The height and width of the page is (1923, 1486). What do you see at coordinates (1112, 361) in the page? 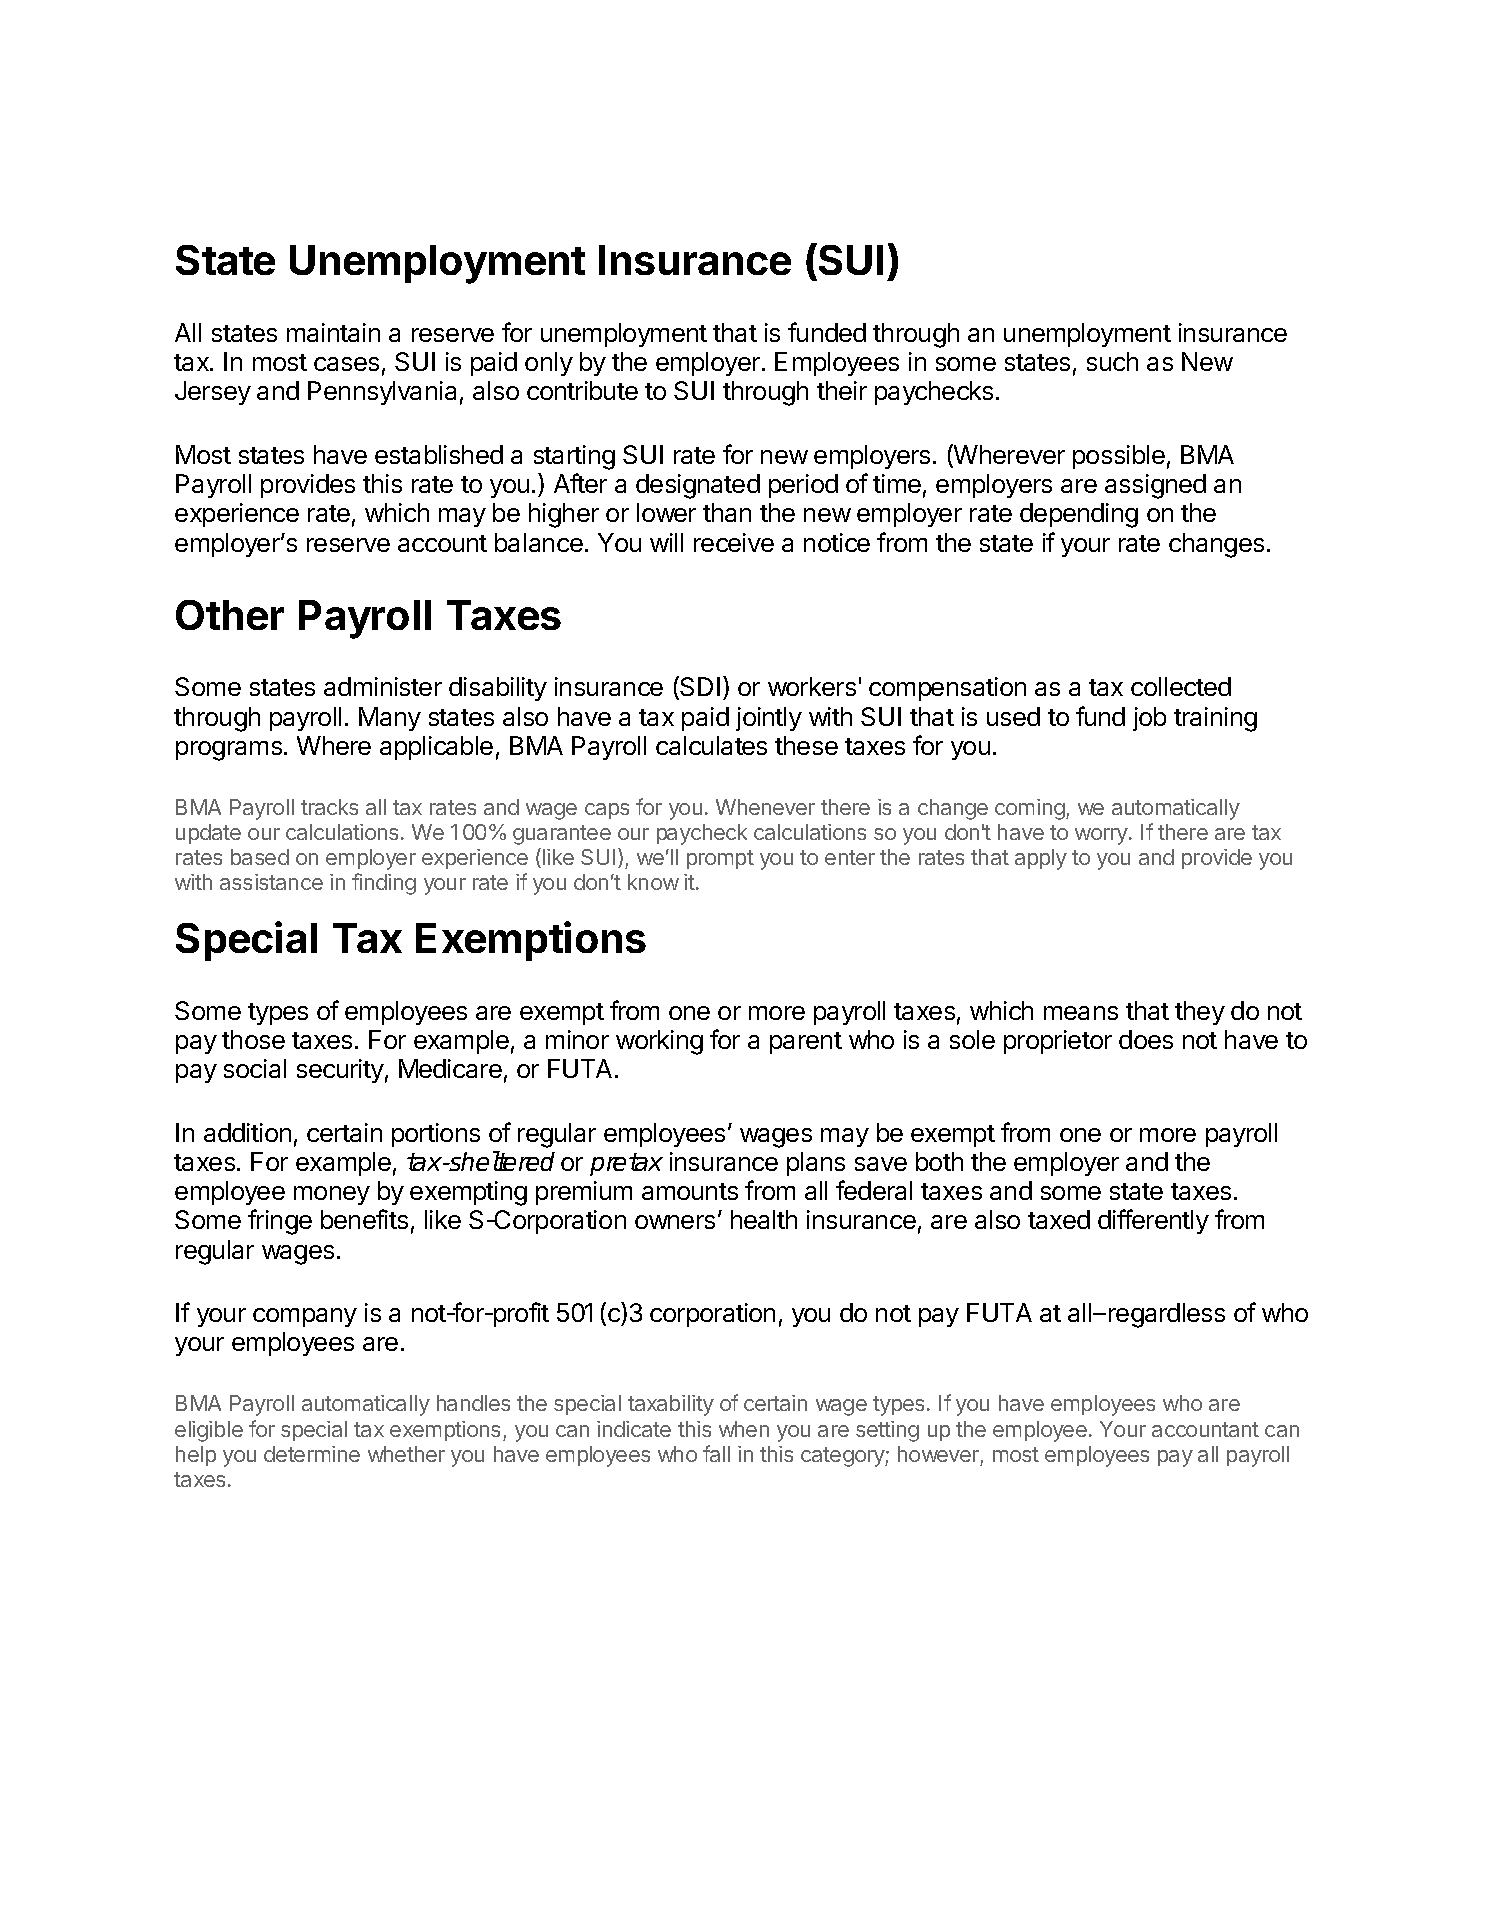
I see `such` at bounding box center [1112, 361].
